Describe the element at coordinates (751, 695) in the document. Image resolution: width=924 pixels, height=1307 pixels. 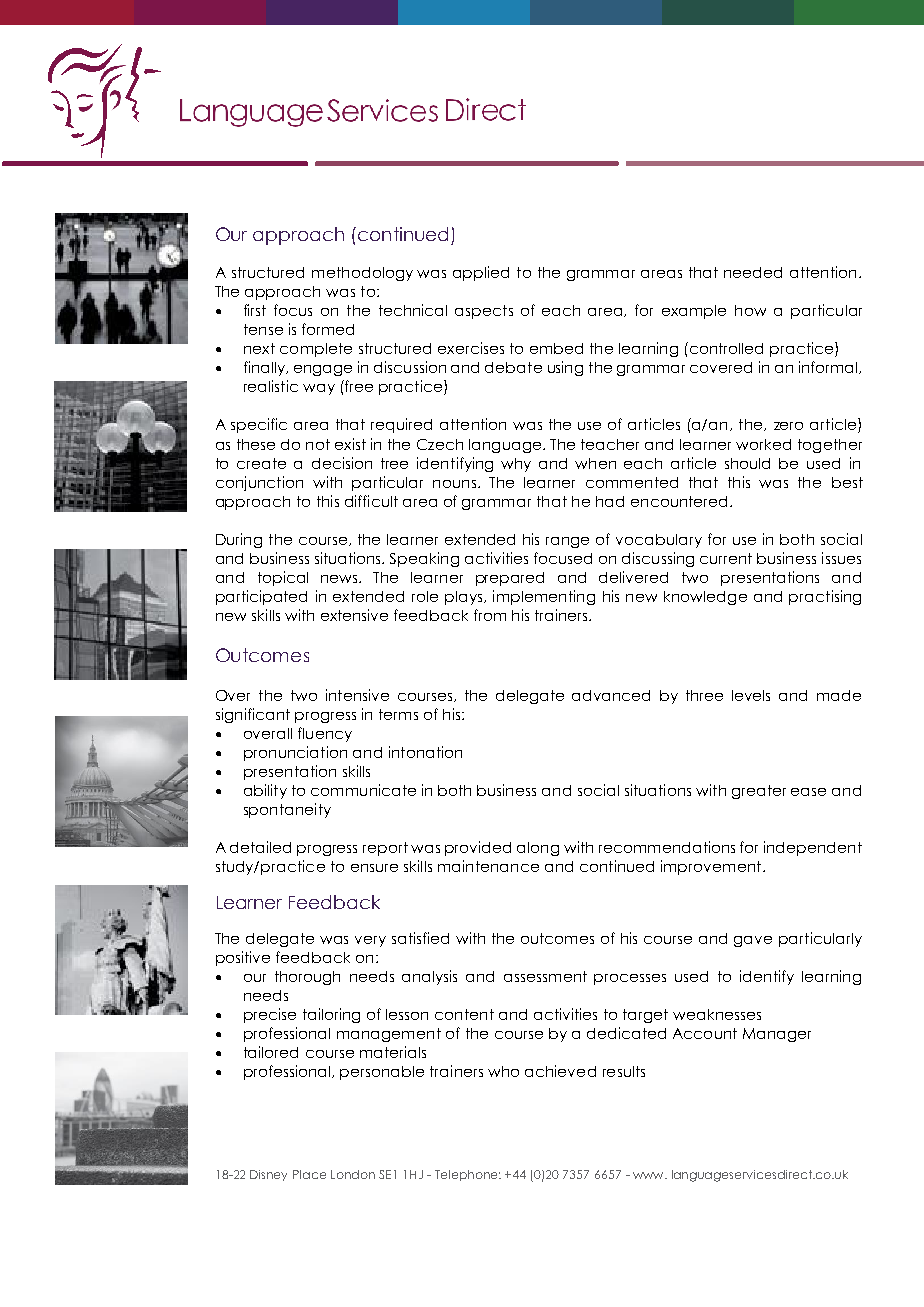
I see `levels` at that location.
